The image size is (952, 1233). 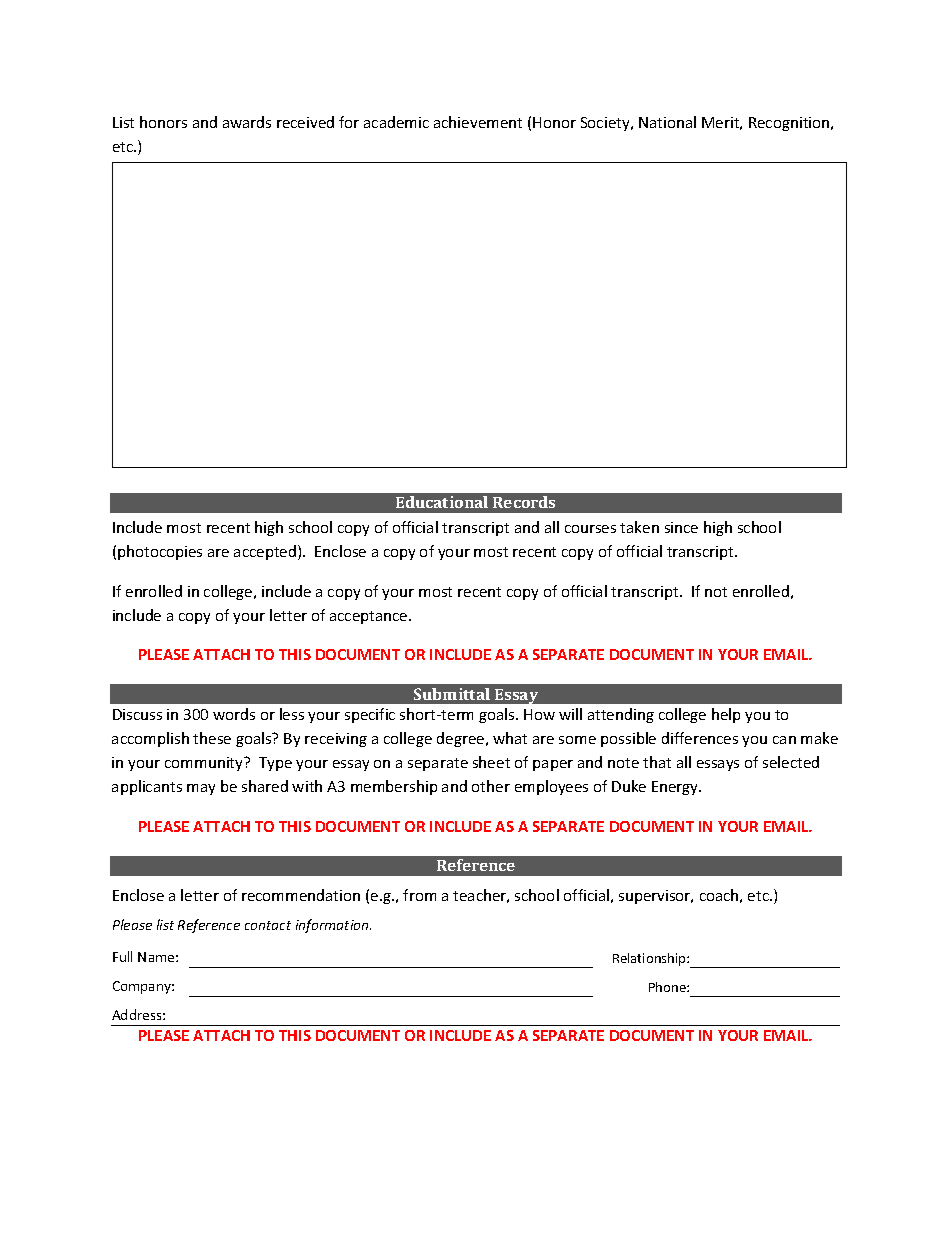 What do you see at coordinates (681, 527) in the screenshot?
I see `since` at bounding box center [681, 527].
